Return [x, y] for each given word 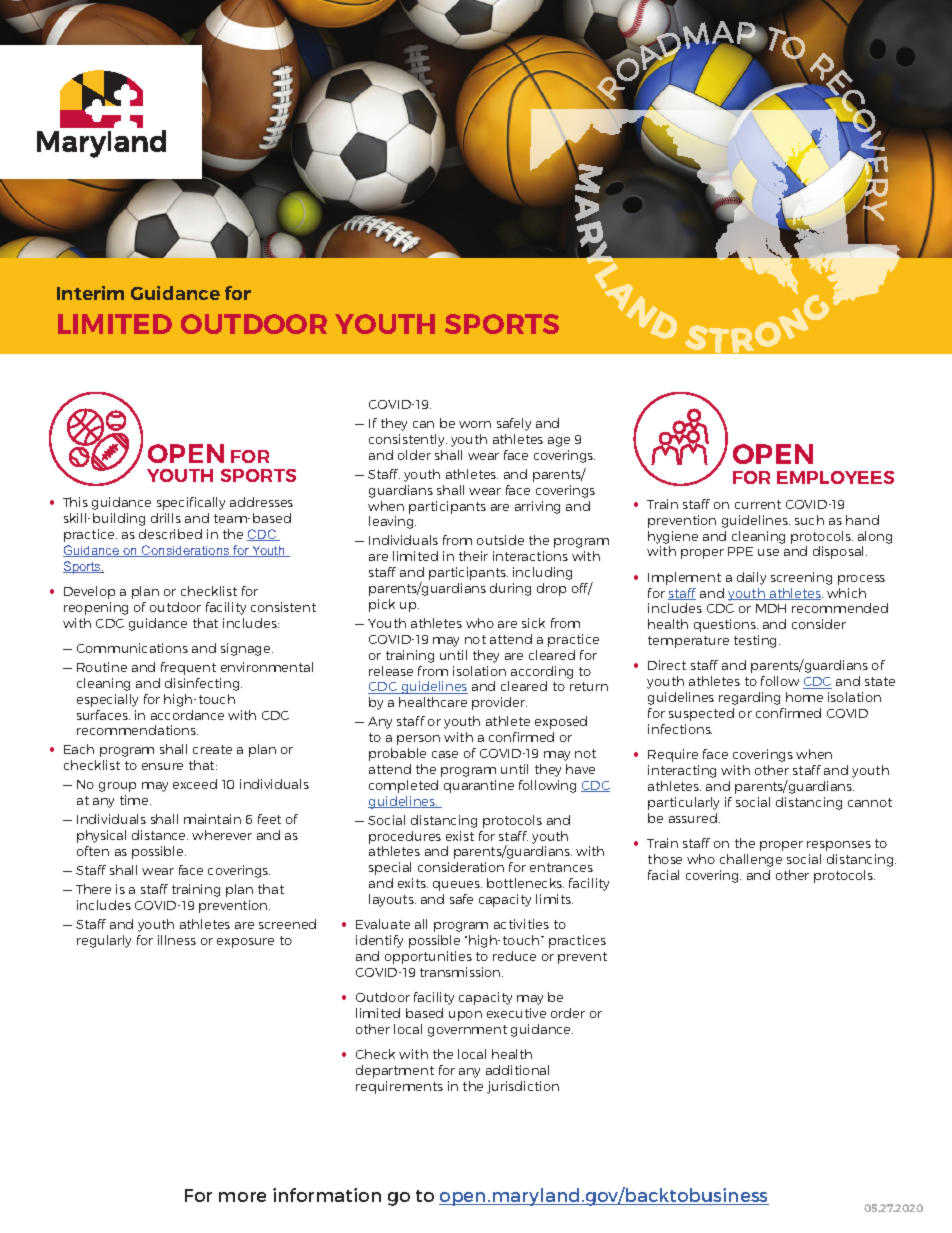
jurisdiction [523, 1087]
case [445, 754]
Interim [90, 293]
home [804, 697]
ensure [162, 766]
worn [475, 424]
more [242, 1197]
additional [517, 1070]
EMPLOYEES [835, 477]
